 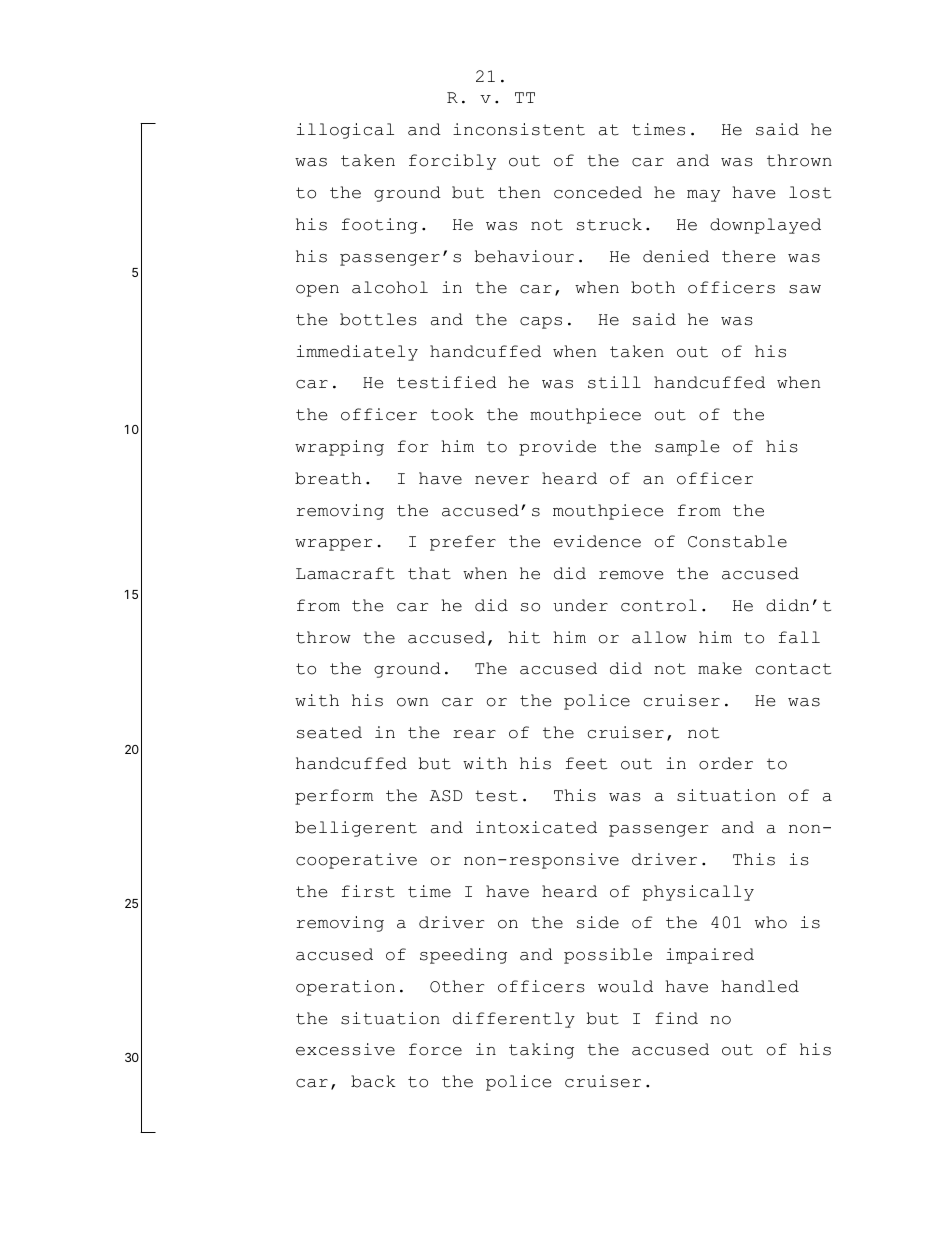 I want to click on fall, so click(x=799, y=637).
